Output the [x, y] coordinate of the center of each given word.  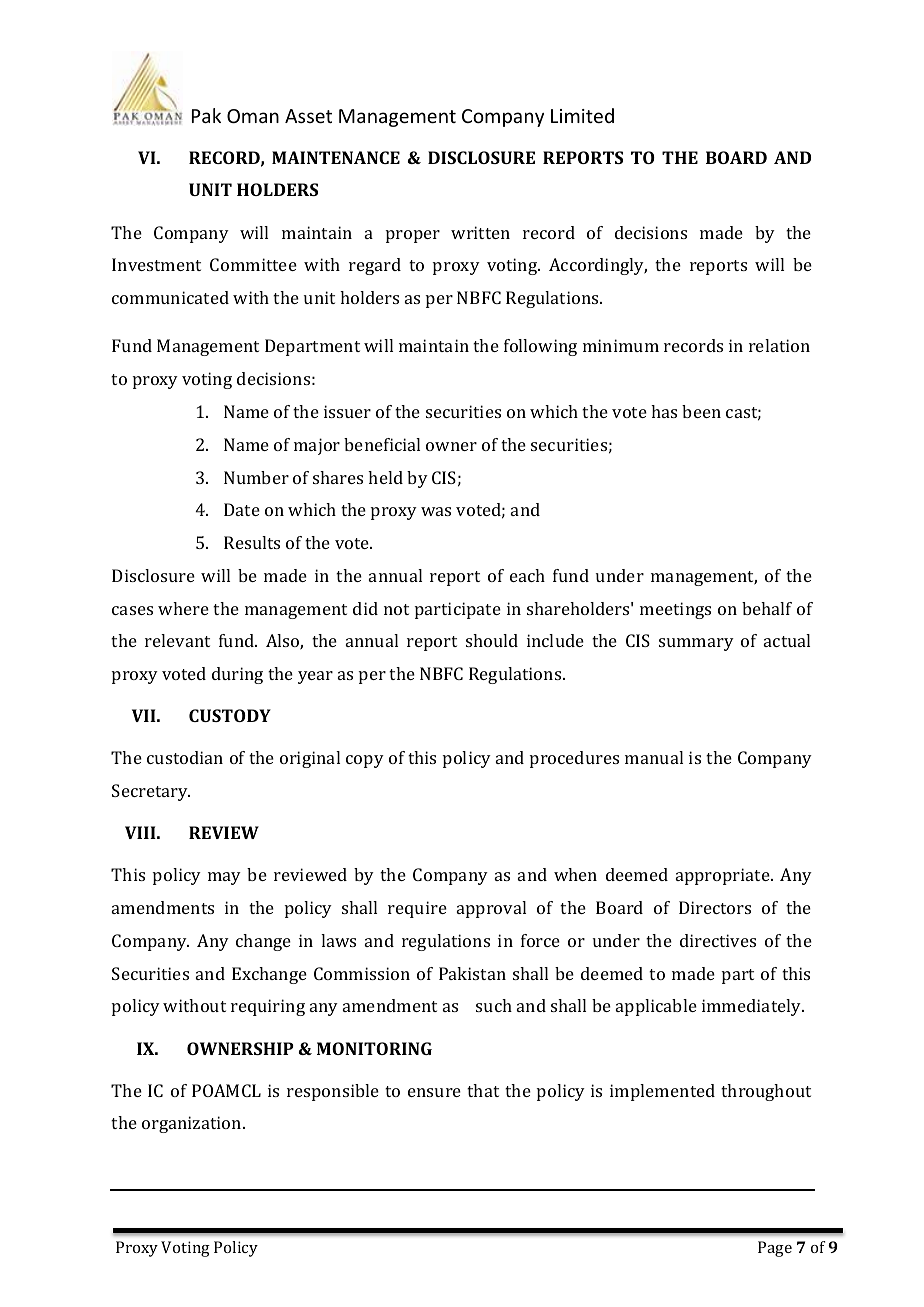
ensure [434, 1092]
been [701, 411]
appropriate [724, 876]
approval [491, 909]
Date [242, 509]
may [224, 878]
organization [193, 1124]
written [480, 232]
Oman [253, 116]
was [436, 511]
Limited [582, 115]
